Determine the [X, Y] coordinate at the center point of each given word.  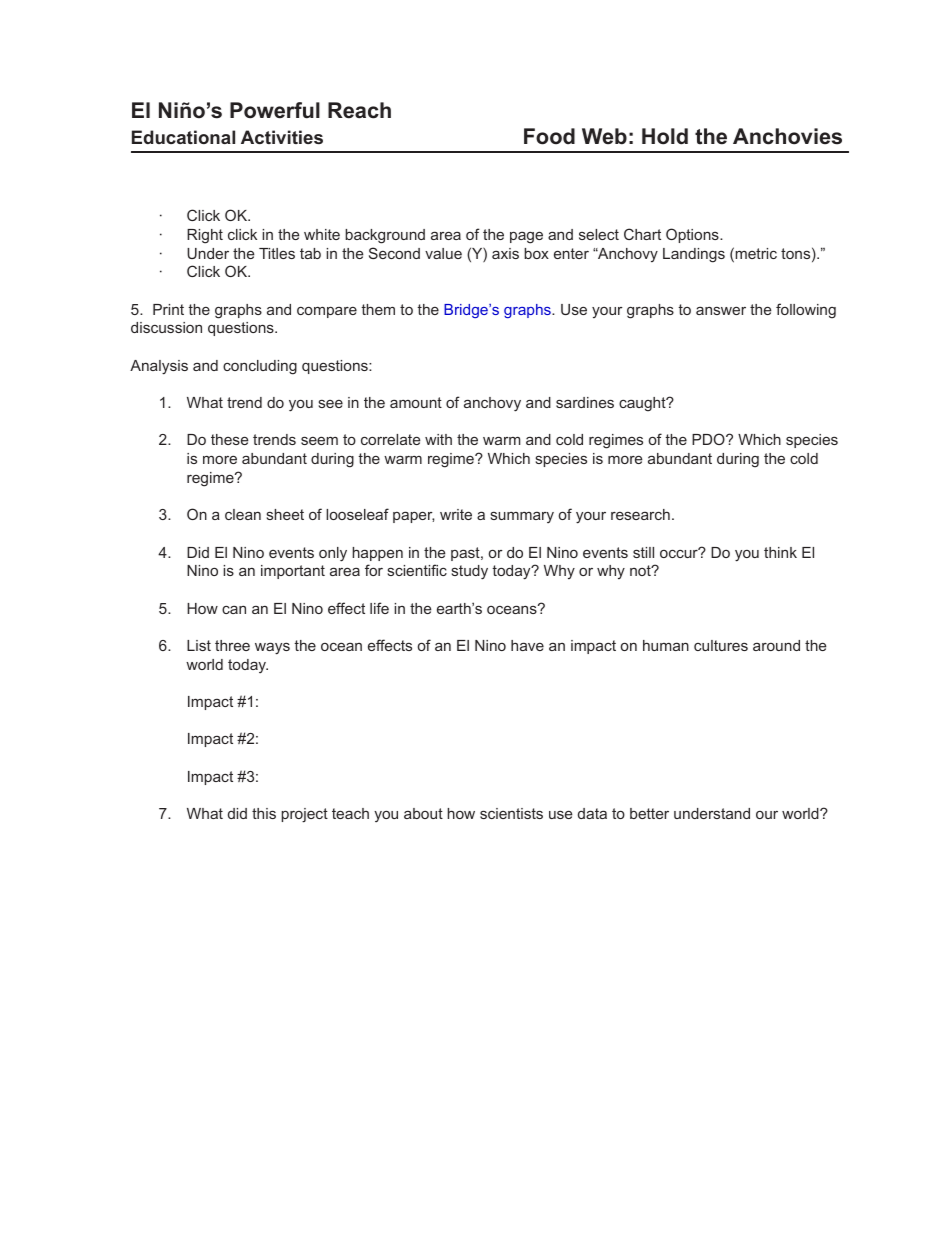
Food [549, 136]
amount [416, 402]
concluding [260, 367]
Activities [282, 137]
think [780, 552]
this [264, 813]
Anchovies [787, 136]
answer [721, 310]
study [470, 572]
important [293, 572]
